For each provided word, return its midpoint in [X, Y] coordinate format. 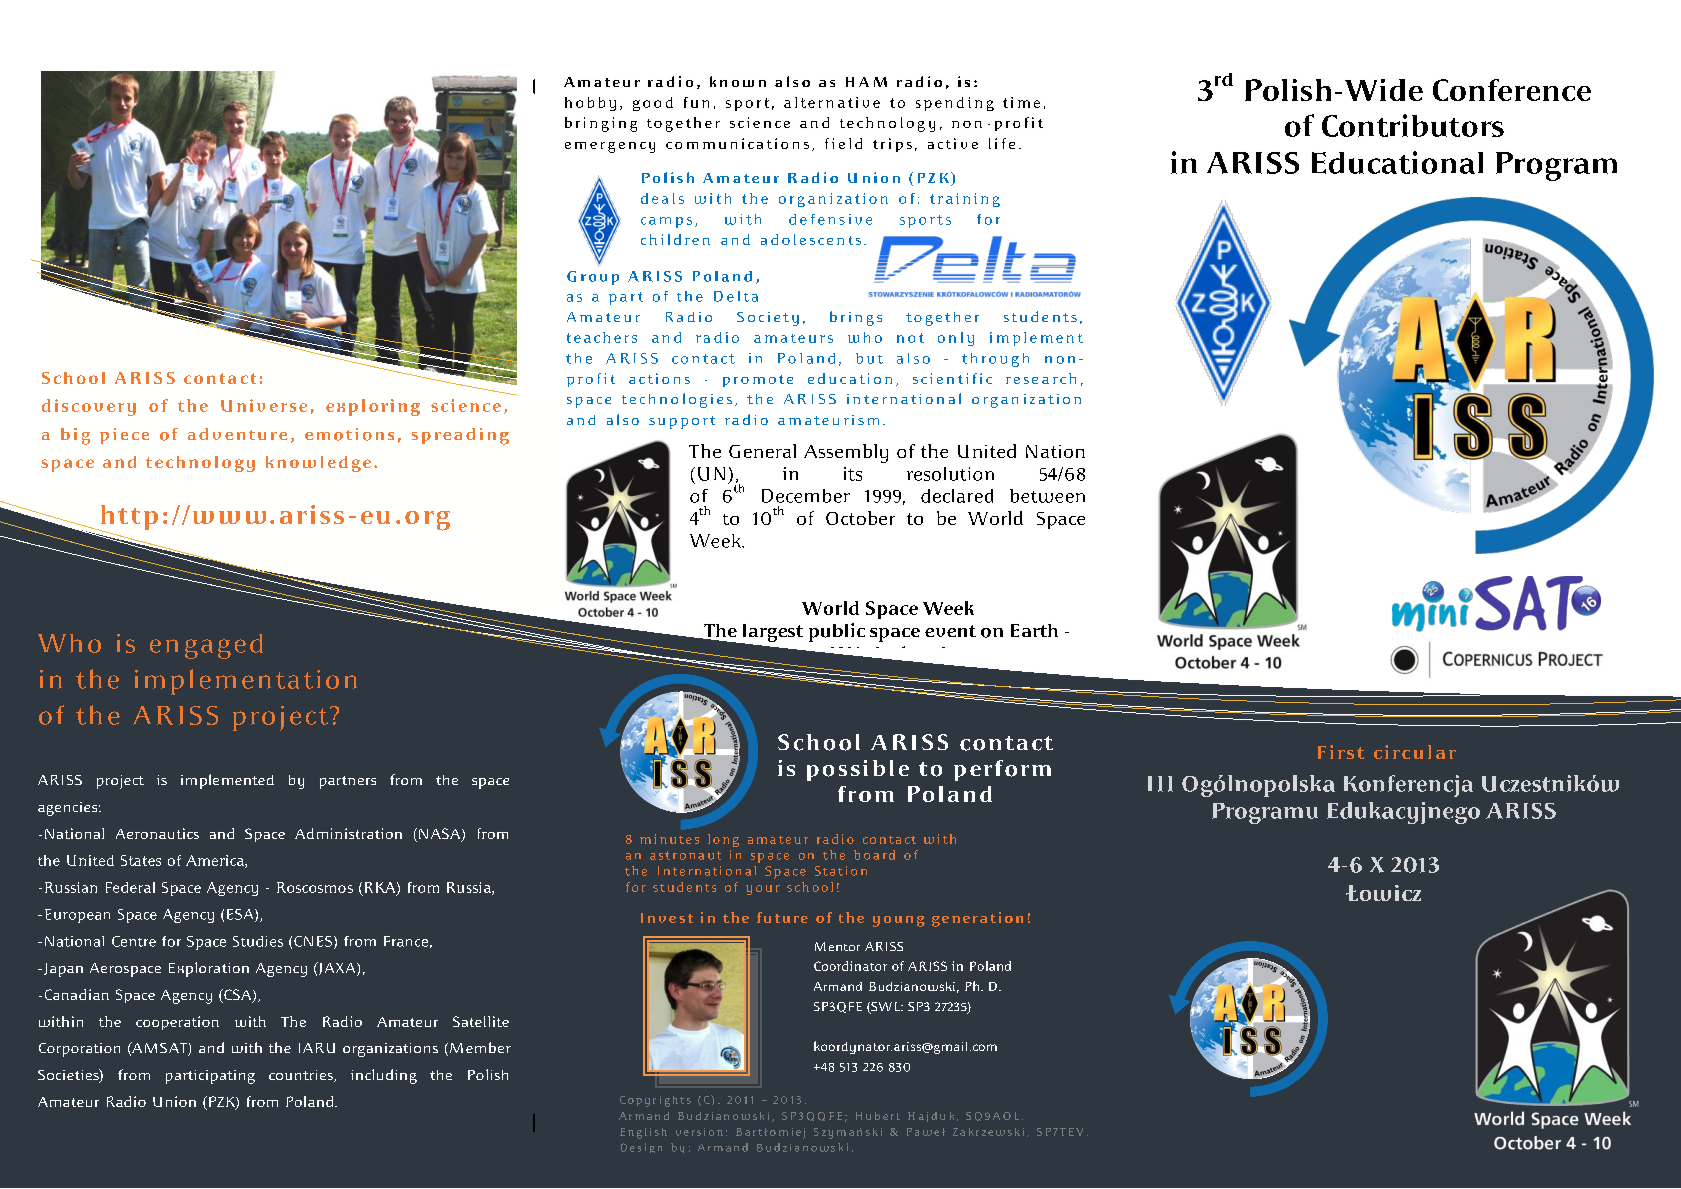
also [623, 419]
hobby [590, 104]
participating [210, 1077]
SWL [886, 1008]
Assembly [846, 453]
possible [858, 770]
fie [835, 143]
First [1341, 752]
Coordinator [850, 966]
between [1047, 496]
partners [348, 782]
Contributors [1413, 125]
